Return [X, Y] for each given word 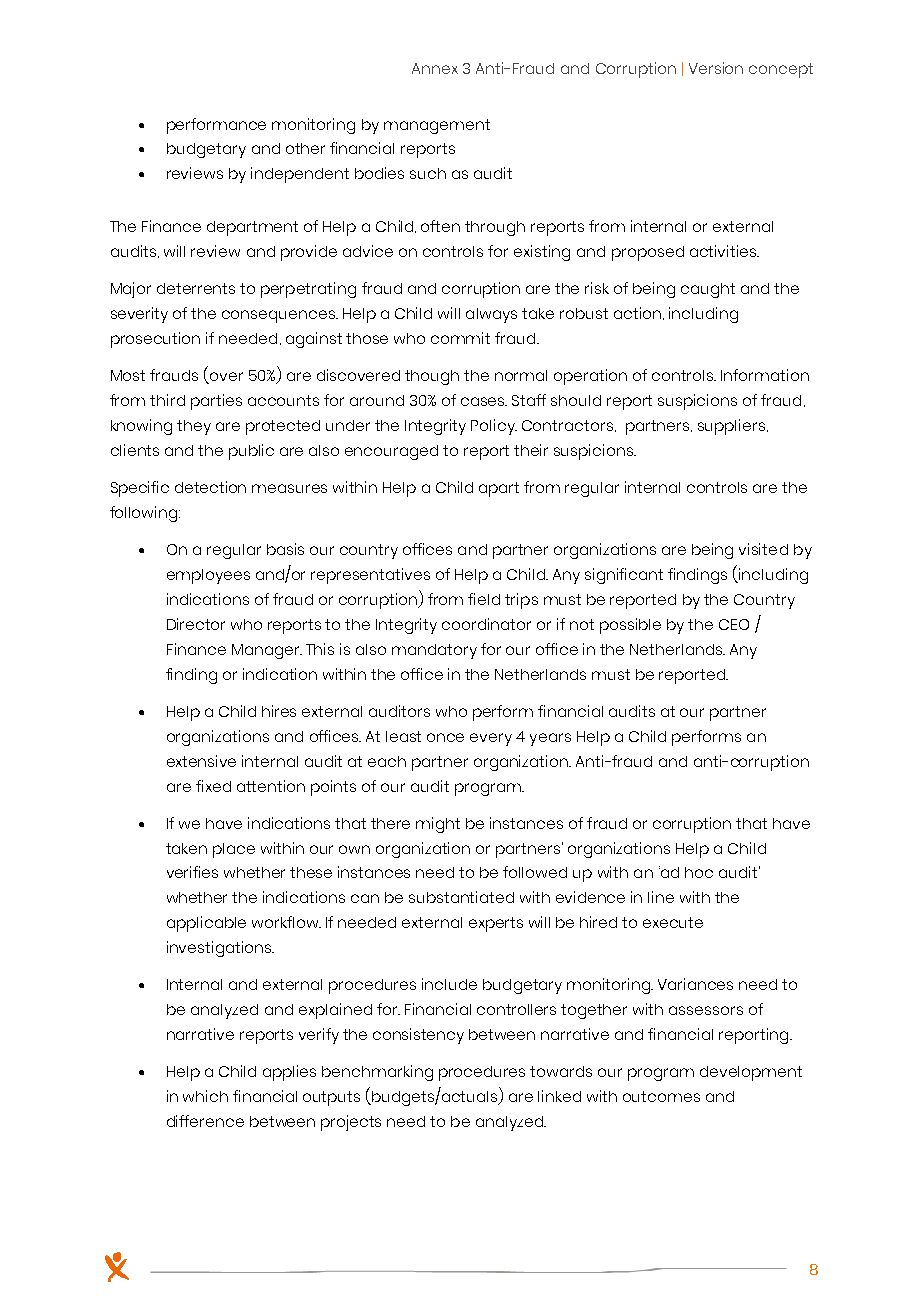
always [491, 315]
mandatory [434, 651]
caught [708, 290]
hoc [699, 872]
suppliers [731, 427]
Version [716, 68]
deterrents [196, 288]
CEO [734, 624]
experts [496, 924]
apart [499, 489]
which [205, 1096]
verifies [192, 872]
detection [210, 487]
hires [279, 711]
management [437, 126]
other [305, 148]
